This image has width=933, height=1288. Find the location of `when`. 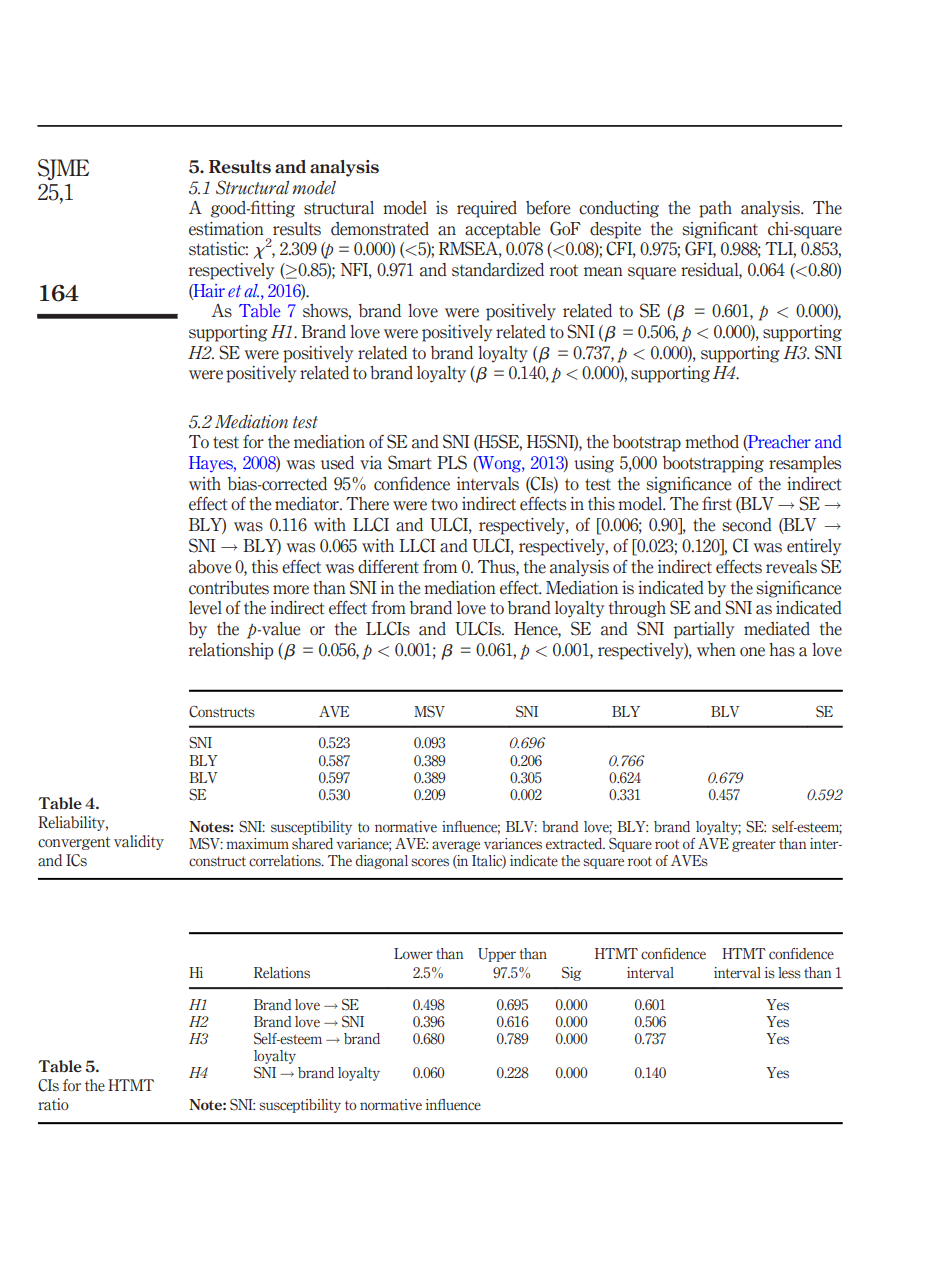

when is located at coordinates (716, 650).
